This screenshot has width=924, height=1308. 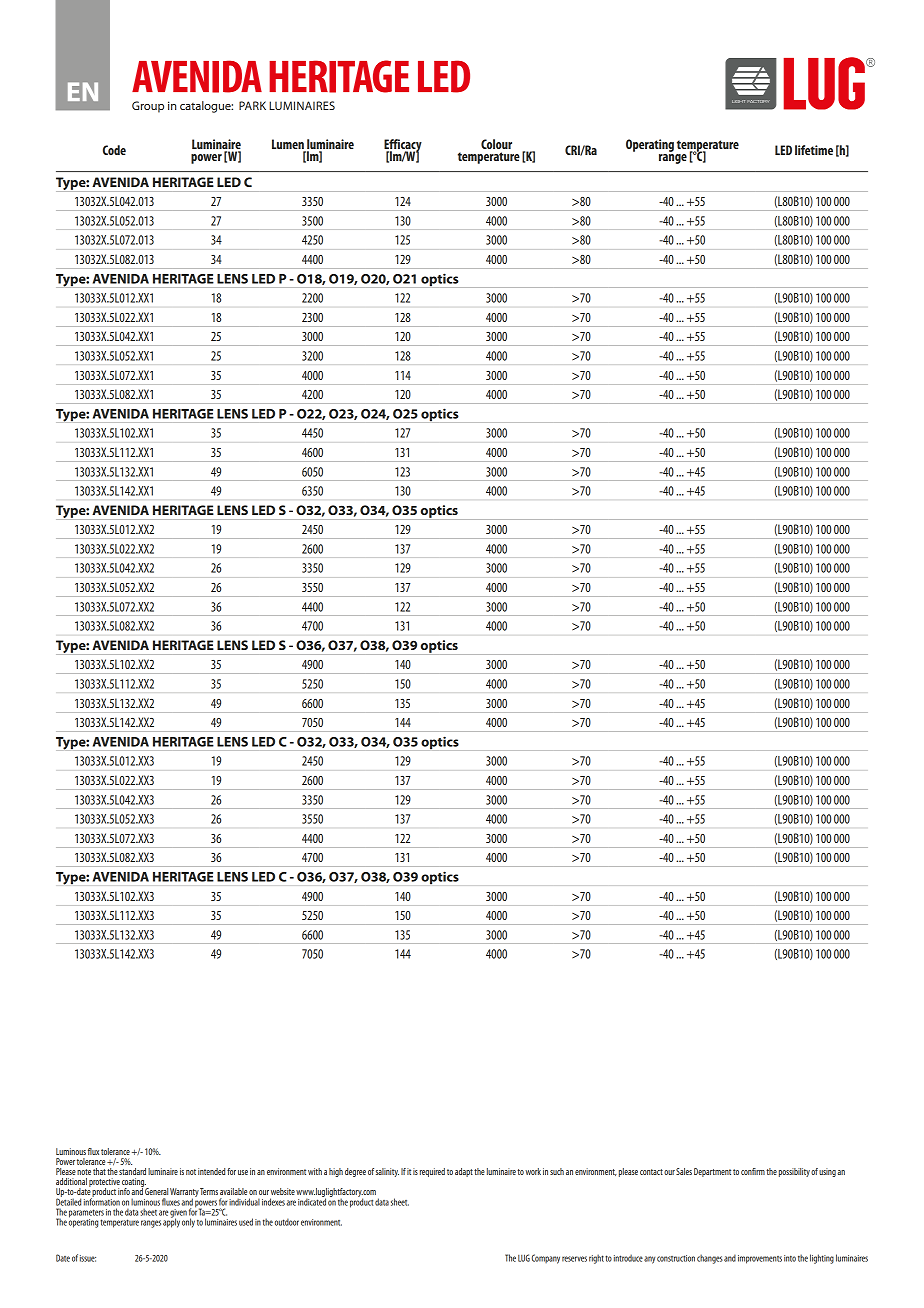 What do you see at coordinates (387, 1172) in the screenshot?
I see `salinity` at bounding box center [387, 1172].
